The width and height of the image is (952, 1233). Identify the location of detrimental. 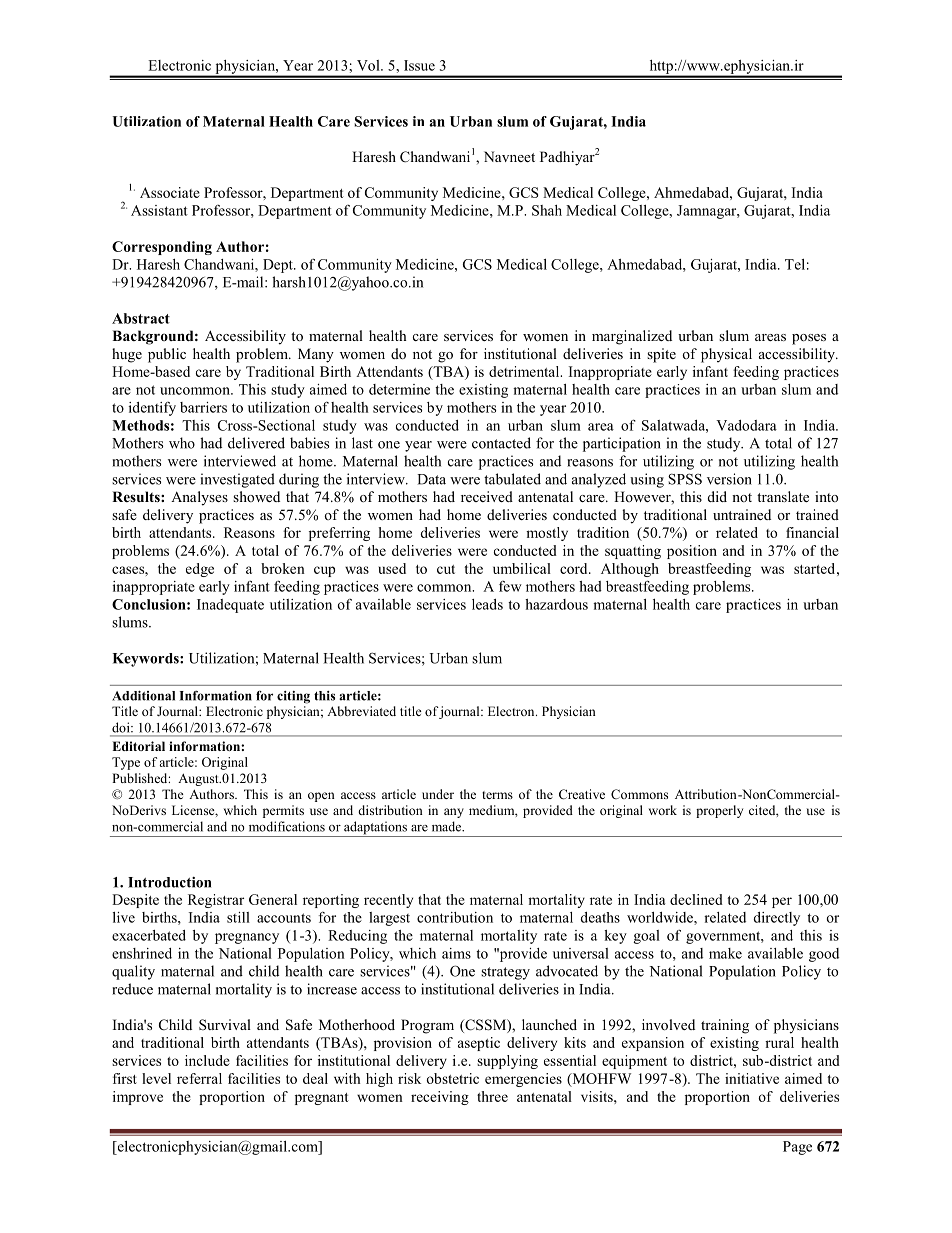
(525, 371).
